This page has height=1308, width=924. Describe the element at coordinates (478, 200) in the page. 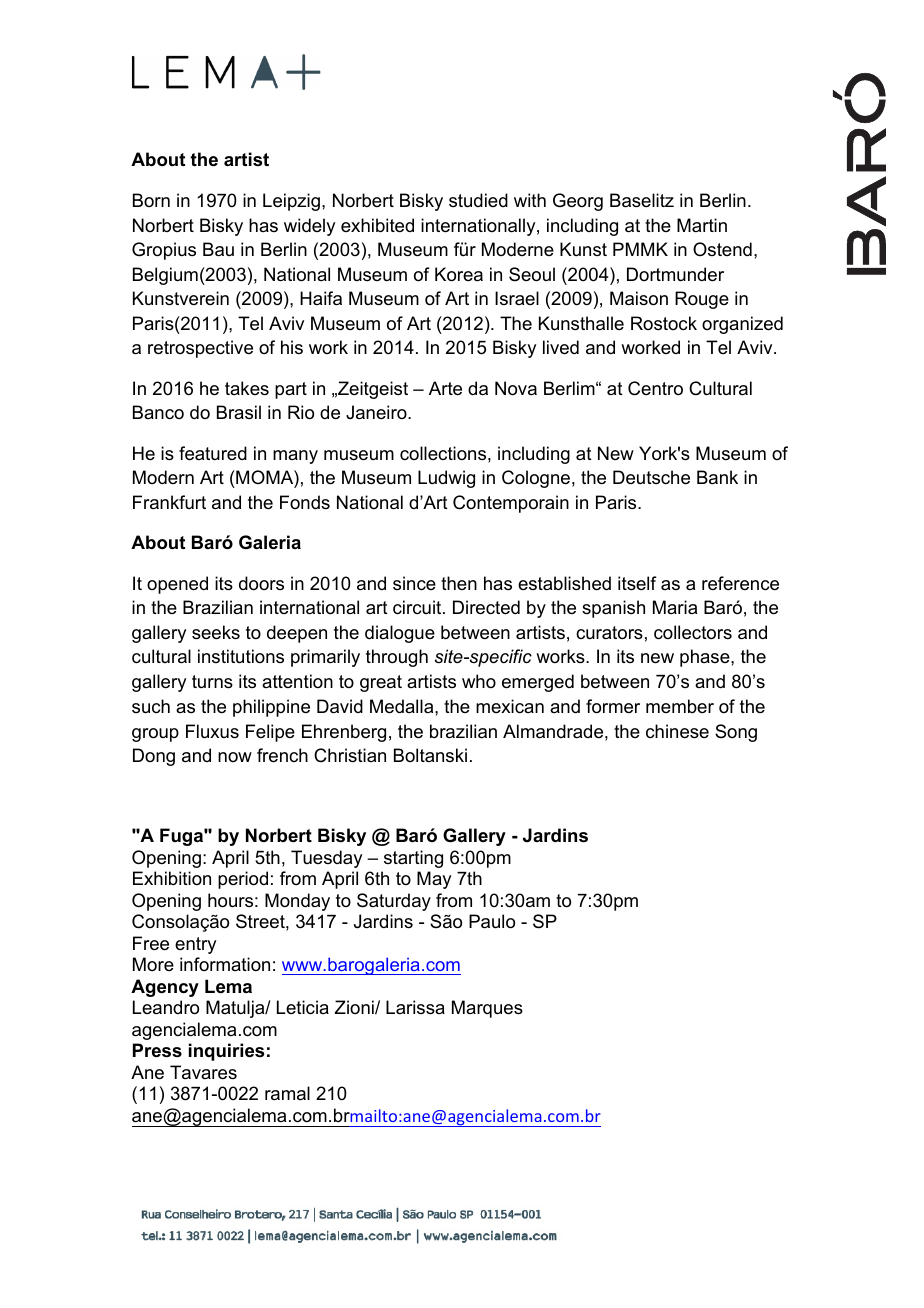

I see `studied` at that location.
